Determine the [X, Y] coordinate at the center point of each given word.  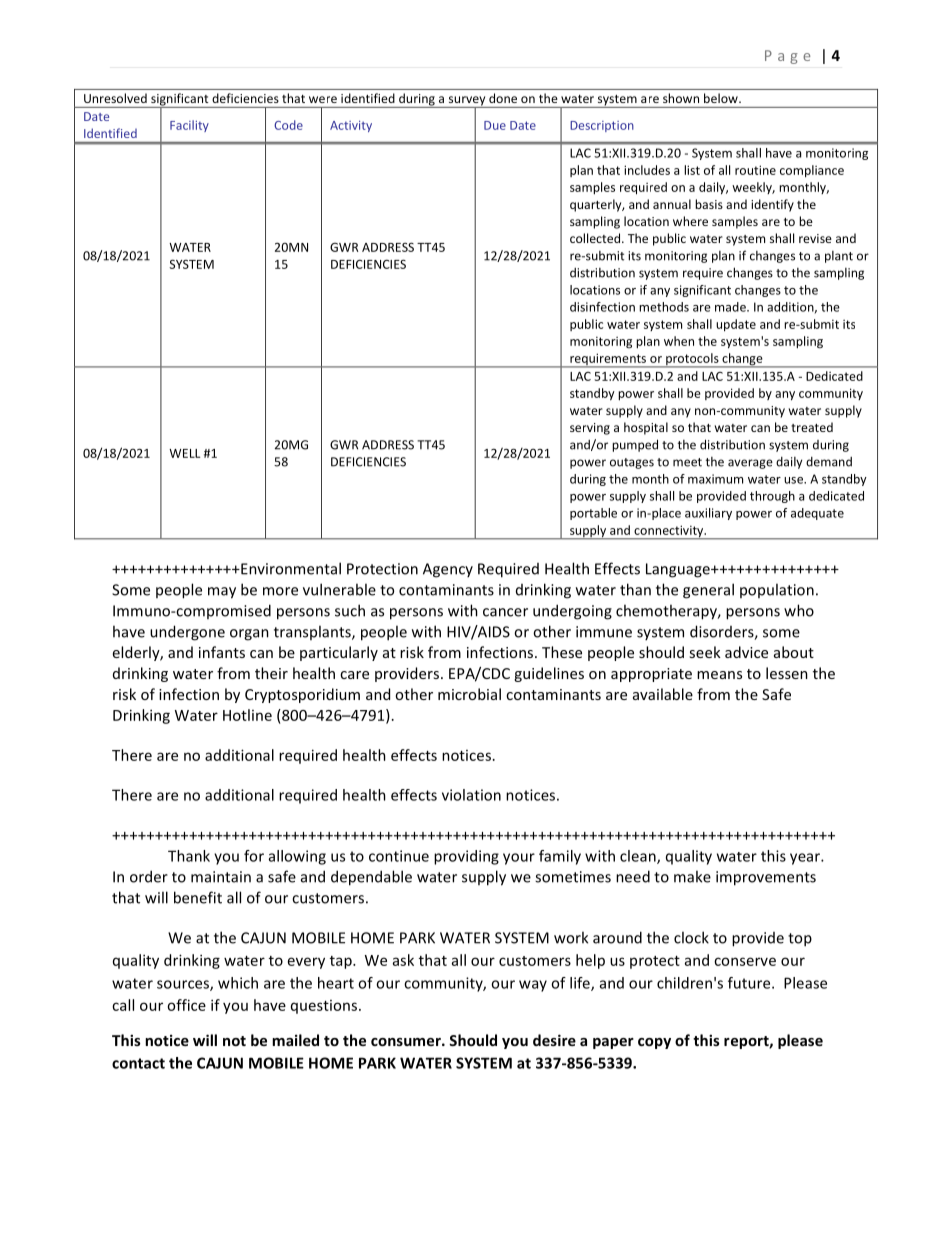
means [719, 675]
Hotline [247, 715]
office [186, 1005]
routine [755, 170]
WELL [184, 453]
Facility [189, 126]
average [750, 464]
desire [554, 1040]
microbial [469, 694]
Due [495, 125]
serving [590, 429]
